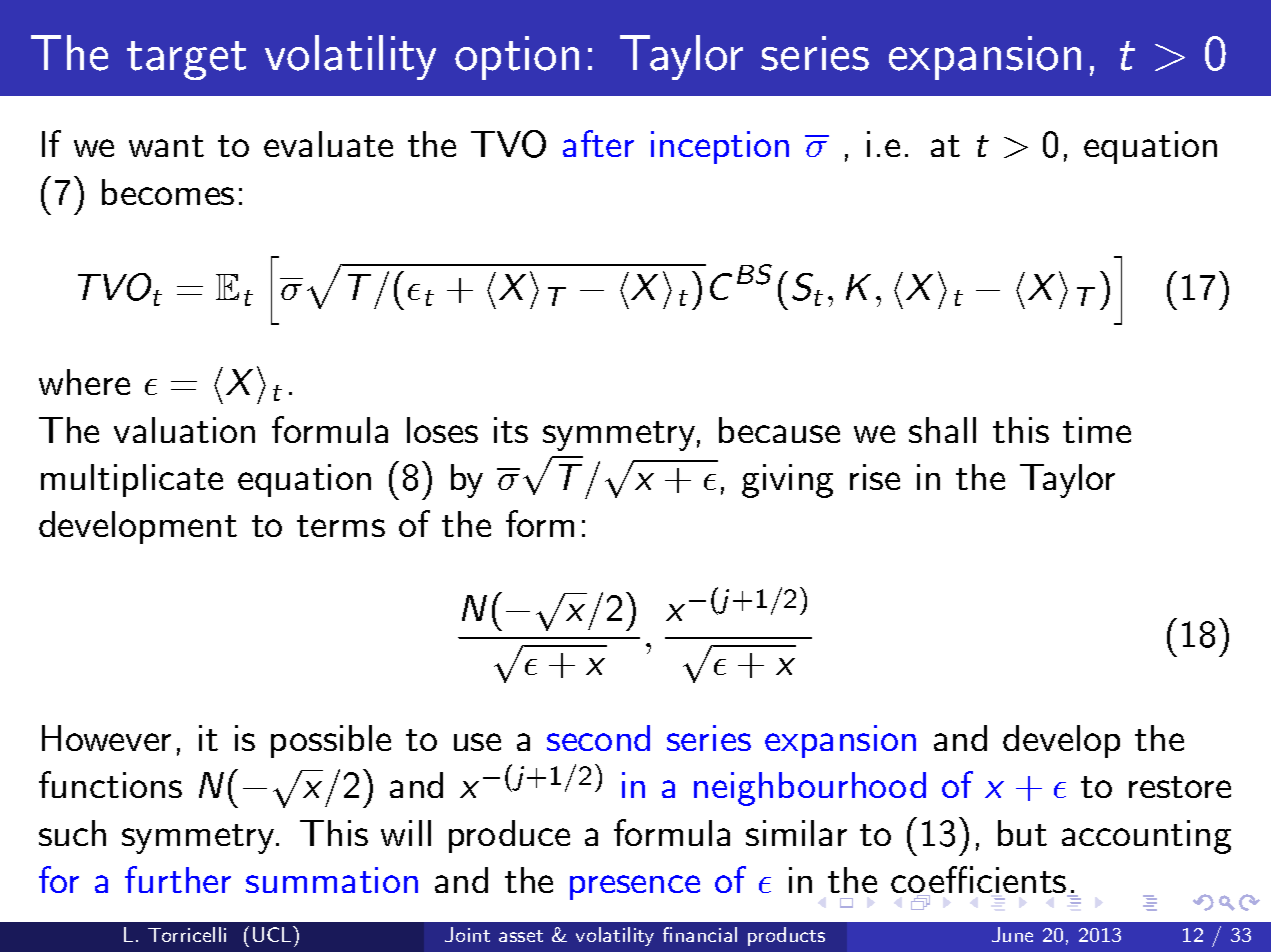 The width and height of the image is (1271, 952). Describe the element at coordinates (341, 526) in the image. I see `terms` at that location.
